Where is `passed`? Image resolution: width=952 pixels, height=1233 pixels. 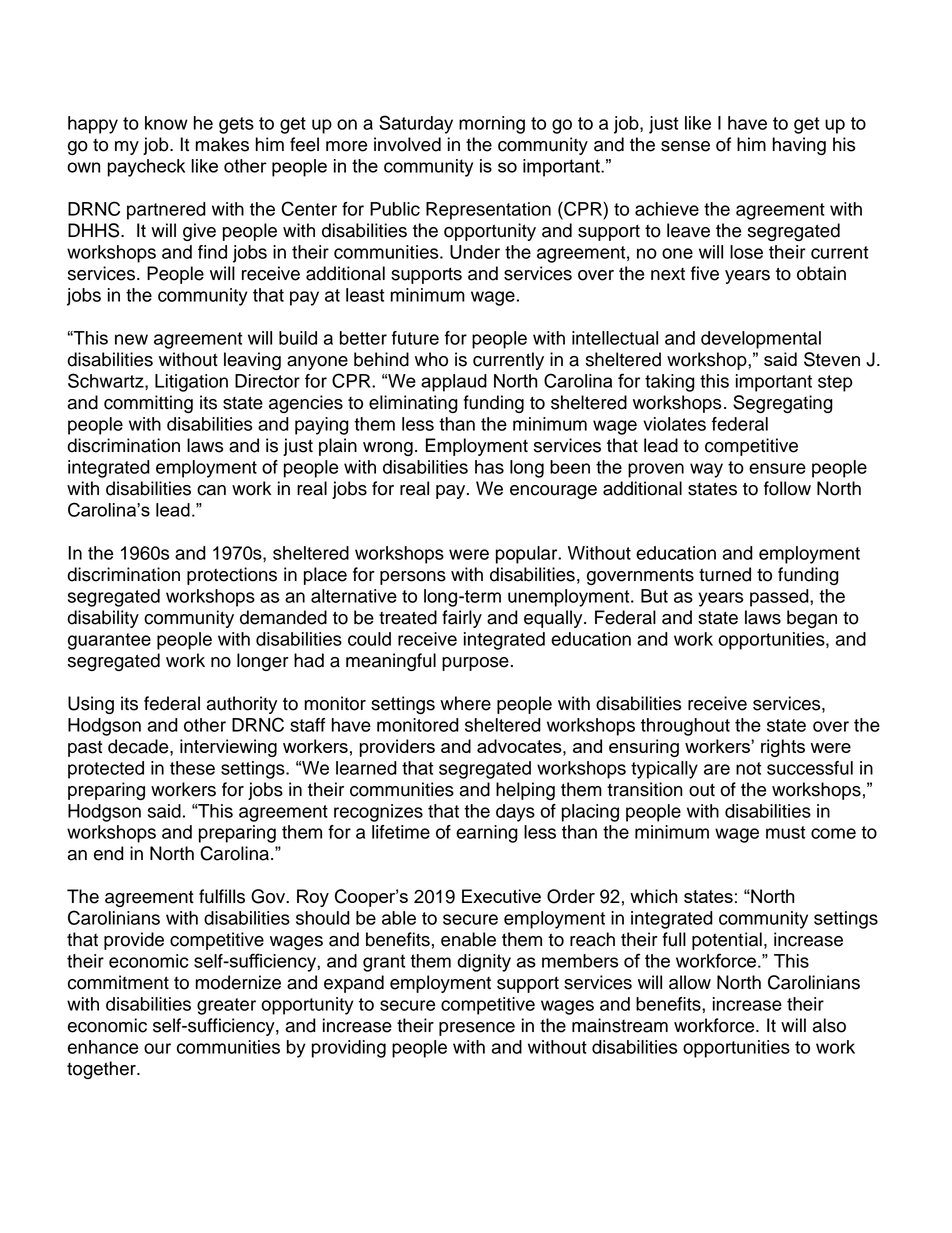 passed is located at coordinates (780, 598).
